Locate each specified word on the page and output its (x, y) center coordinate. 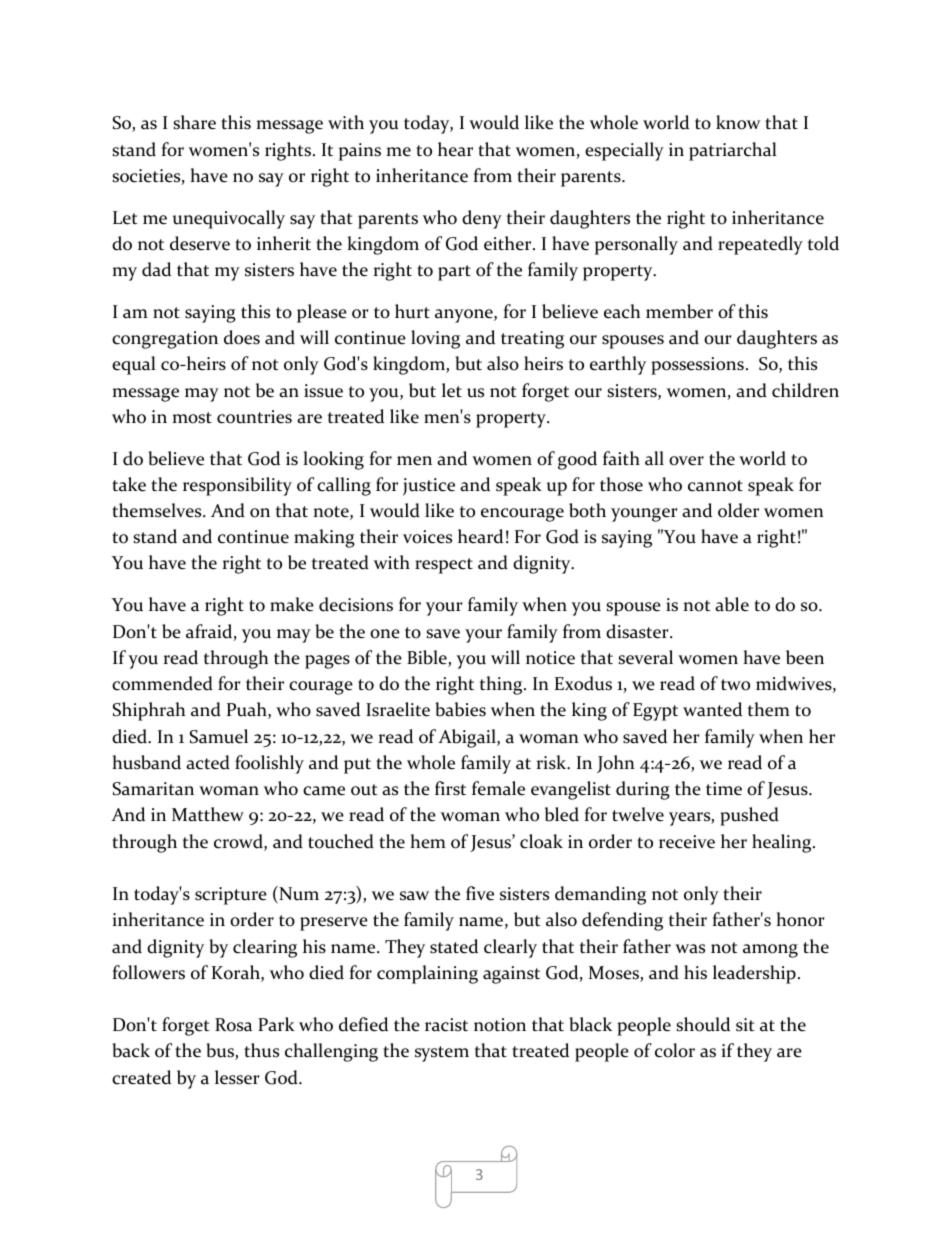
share (194, 122)
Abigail (468, 738)
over (686, 461)
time (724, 789)
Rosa (233, 1025)
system (442, 1054)
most (192, 418)
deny (482, 219)
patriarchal (733, 151)
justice (429, 487)
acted (208, 762)
